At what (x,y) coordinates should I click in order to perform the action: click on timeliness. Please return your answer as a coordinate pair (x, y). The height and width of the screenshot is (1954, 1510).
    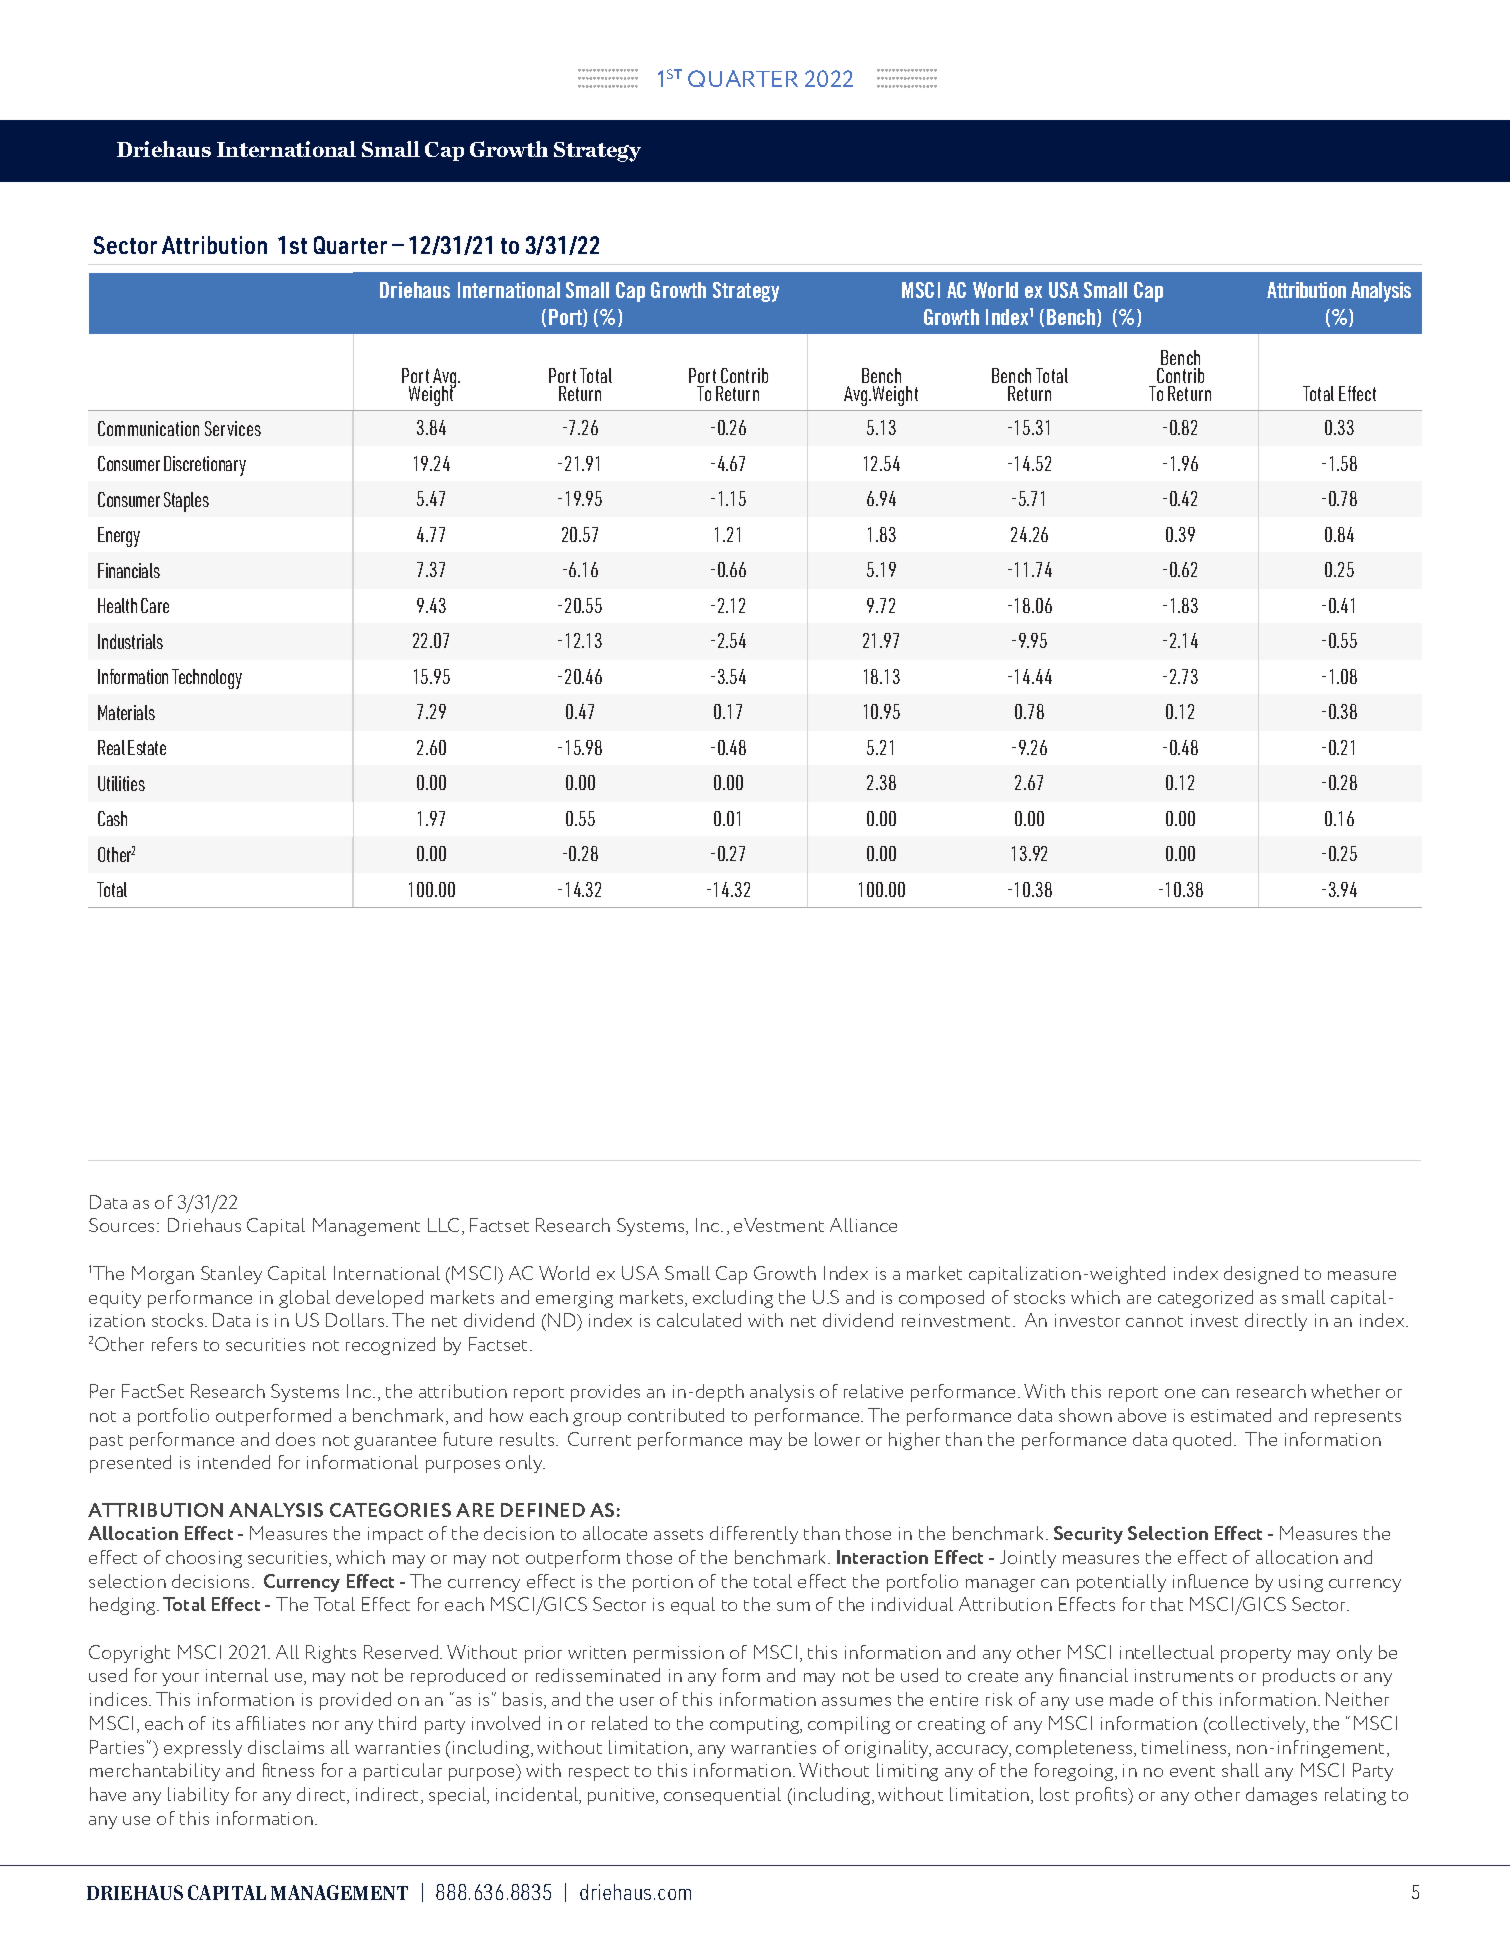
    Looking at the image, I should click on (1185, 1748).
